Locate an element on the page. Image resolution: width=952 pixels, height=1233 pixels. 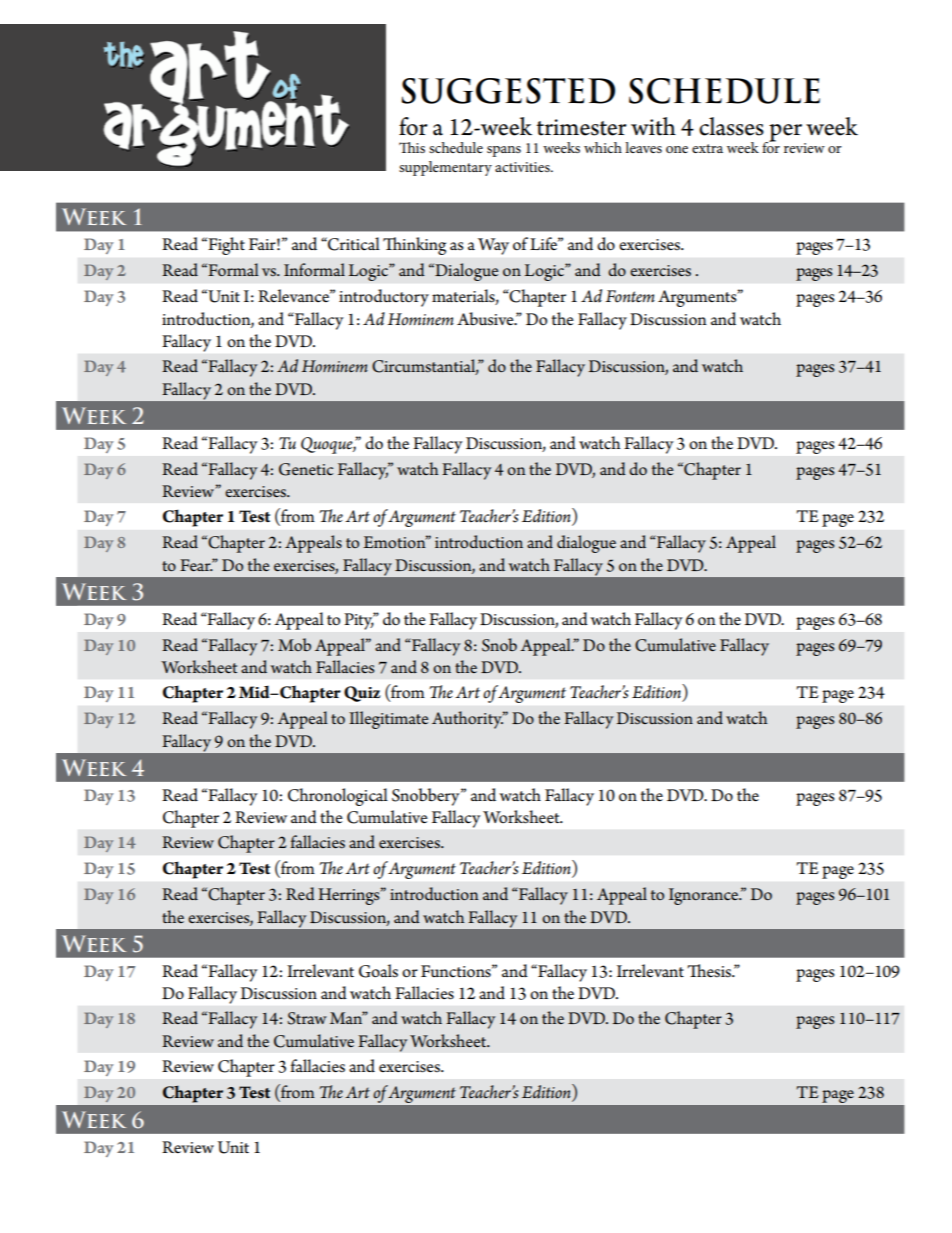
Goals is located at coordinates (378, 971).
